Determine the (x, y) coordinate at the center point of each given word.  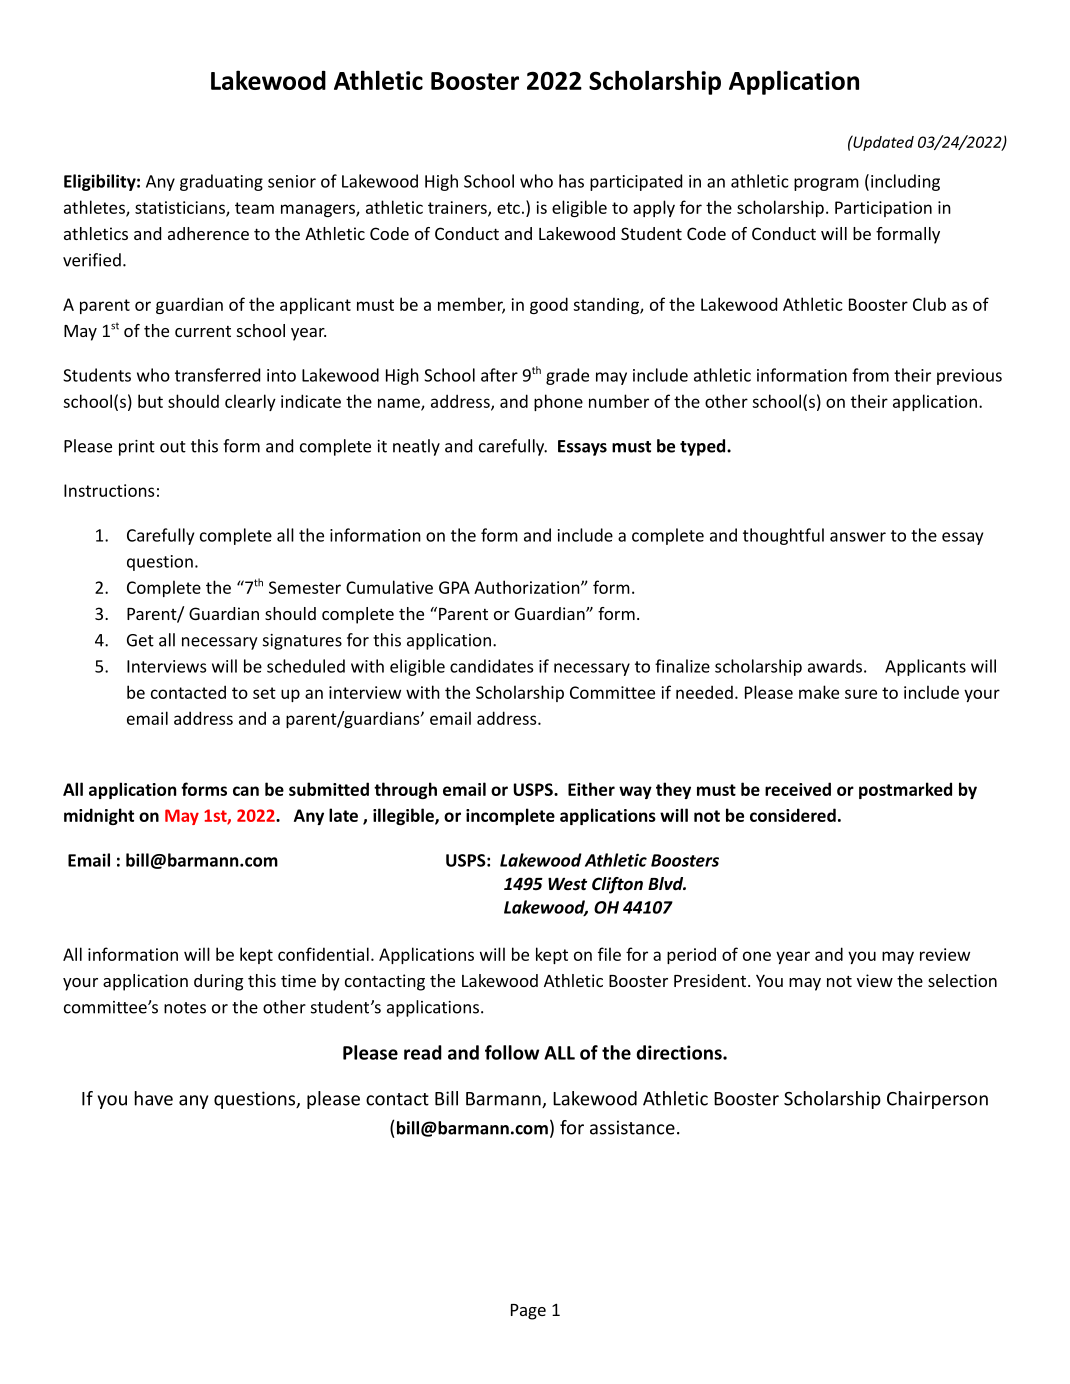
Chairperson (937, 1100)
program (826, 184)
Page (528, 1312)
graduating (221, 182)
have (154, 1098)
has (571, 181)
